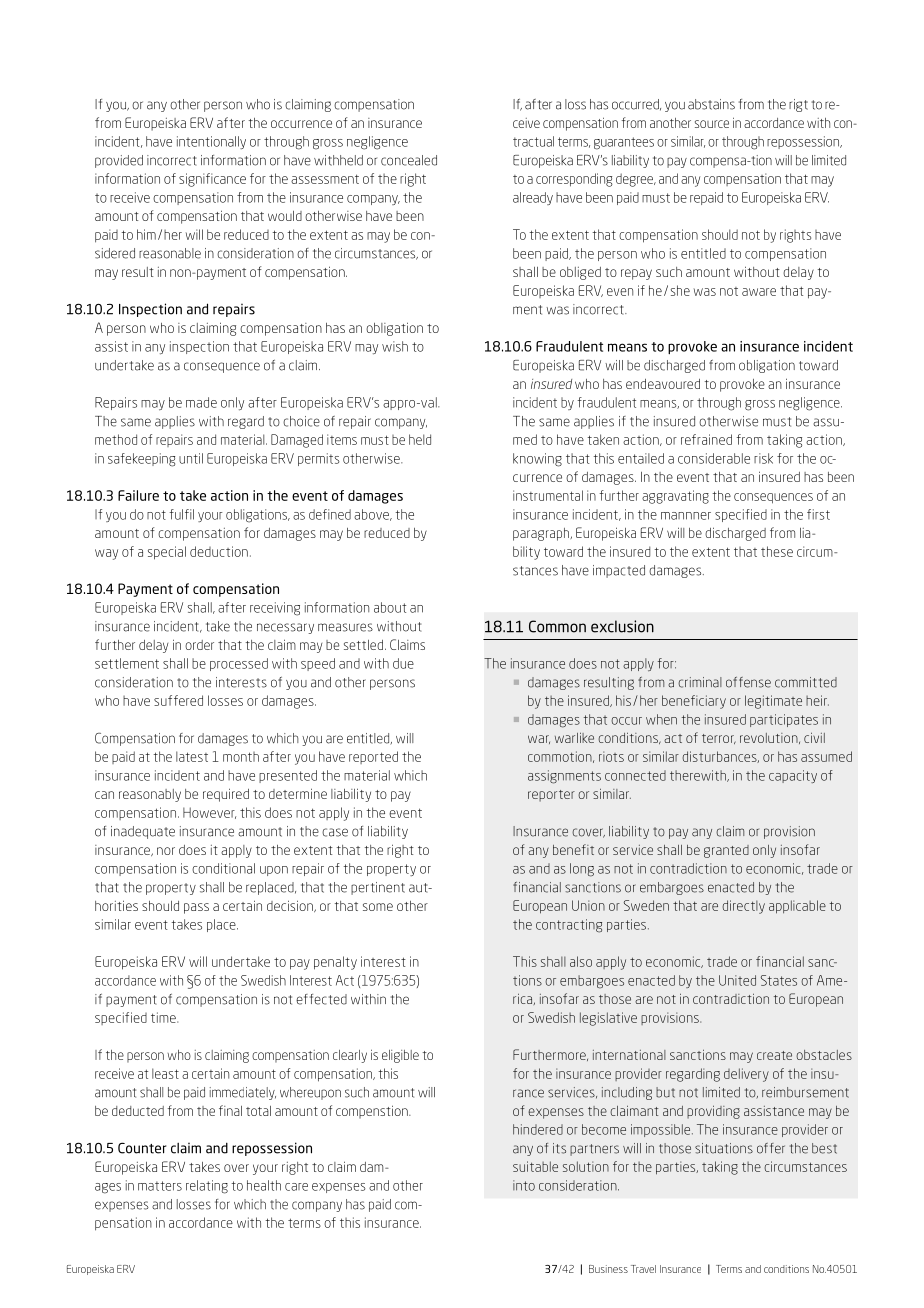 This image has width=924, height=1308. Describe the element at coordinates (403, 663) in the image. I see `due` at that location.
